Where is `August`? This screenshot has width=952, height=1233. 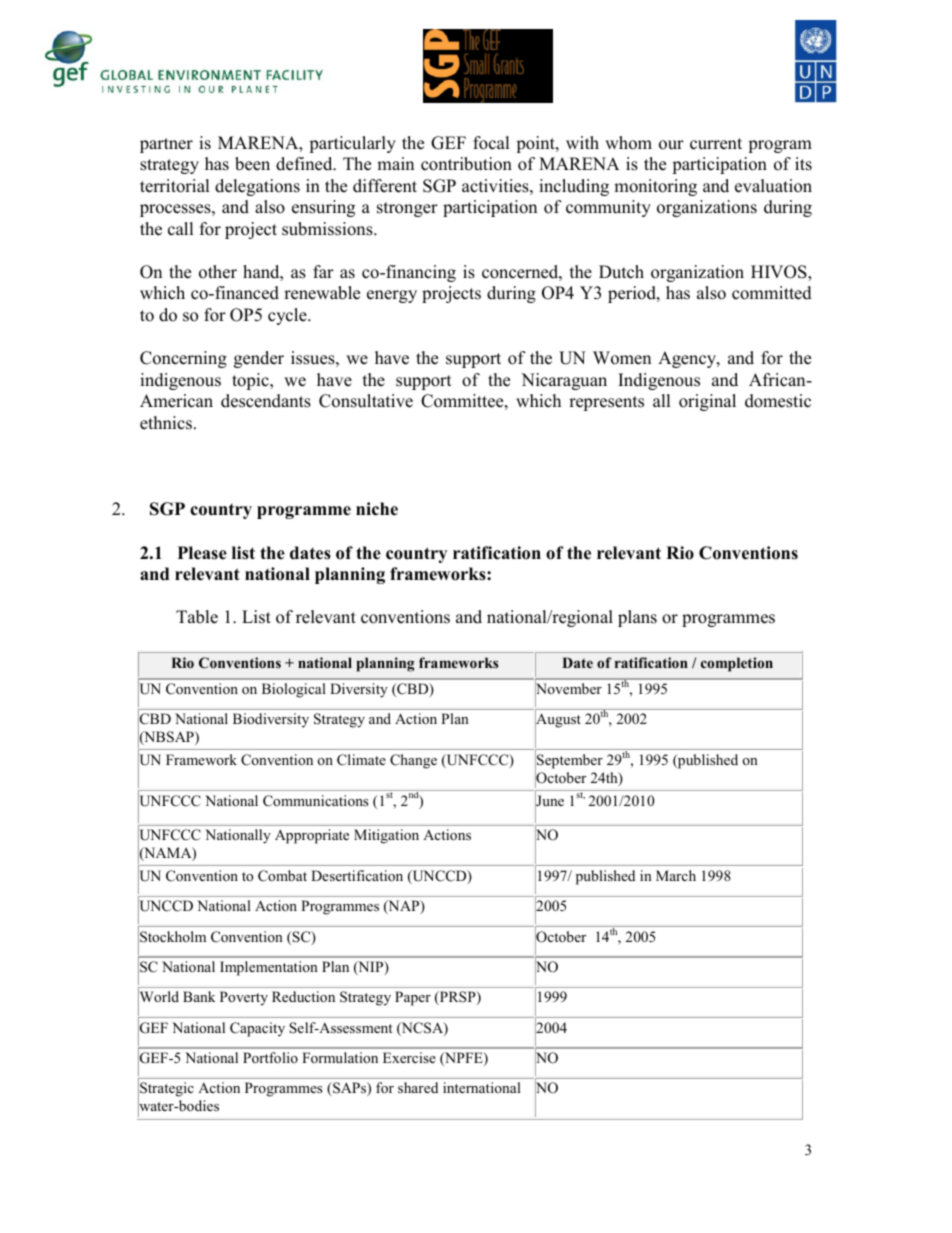
August is located at coordinates (558, 721).
